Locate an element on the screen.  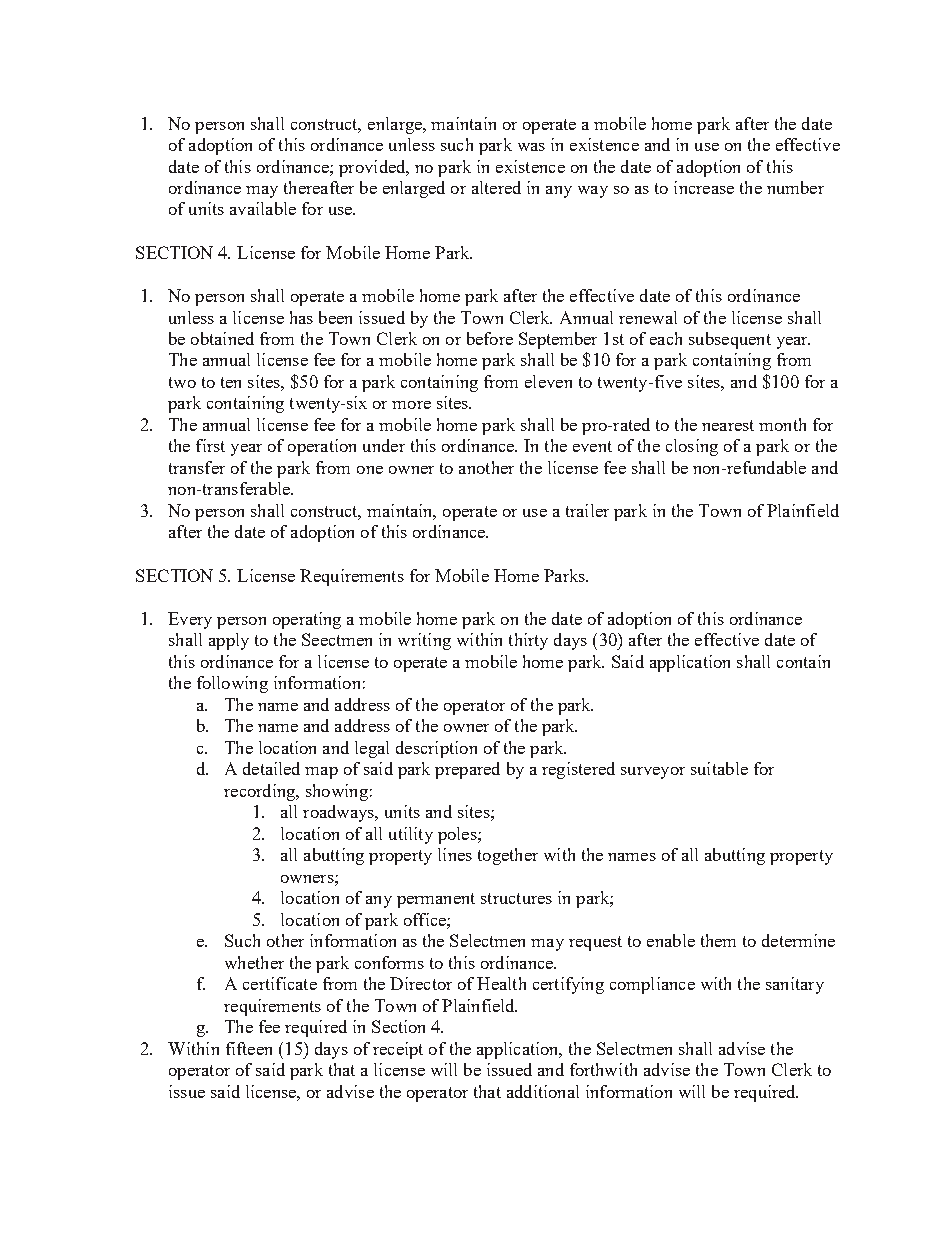
event is located at coordinates (592, 446).
